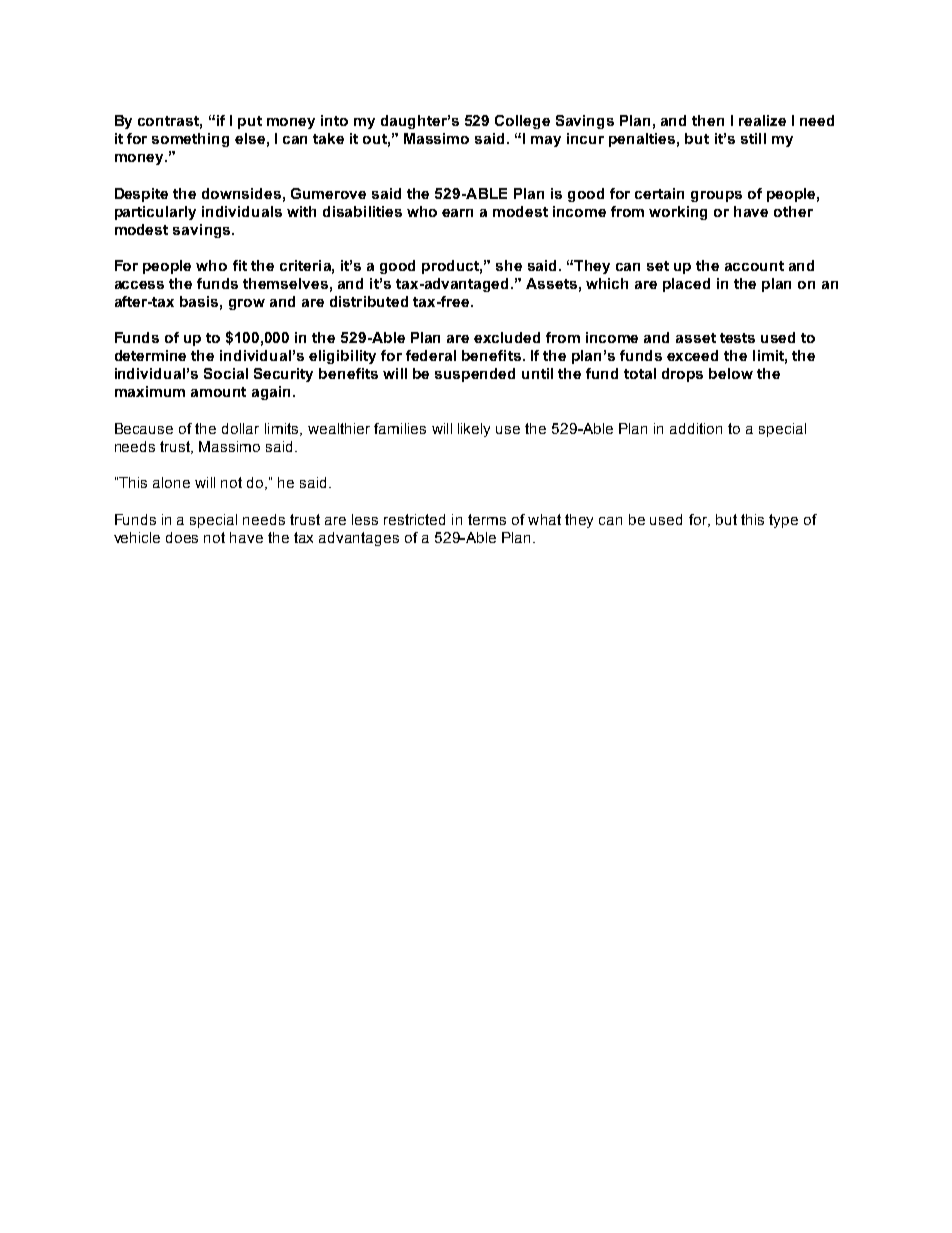 The width and height of the document is (952, 1233). I want to click on something, so click(190, 140).
